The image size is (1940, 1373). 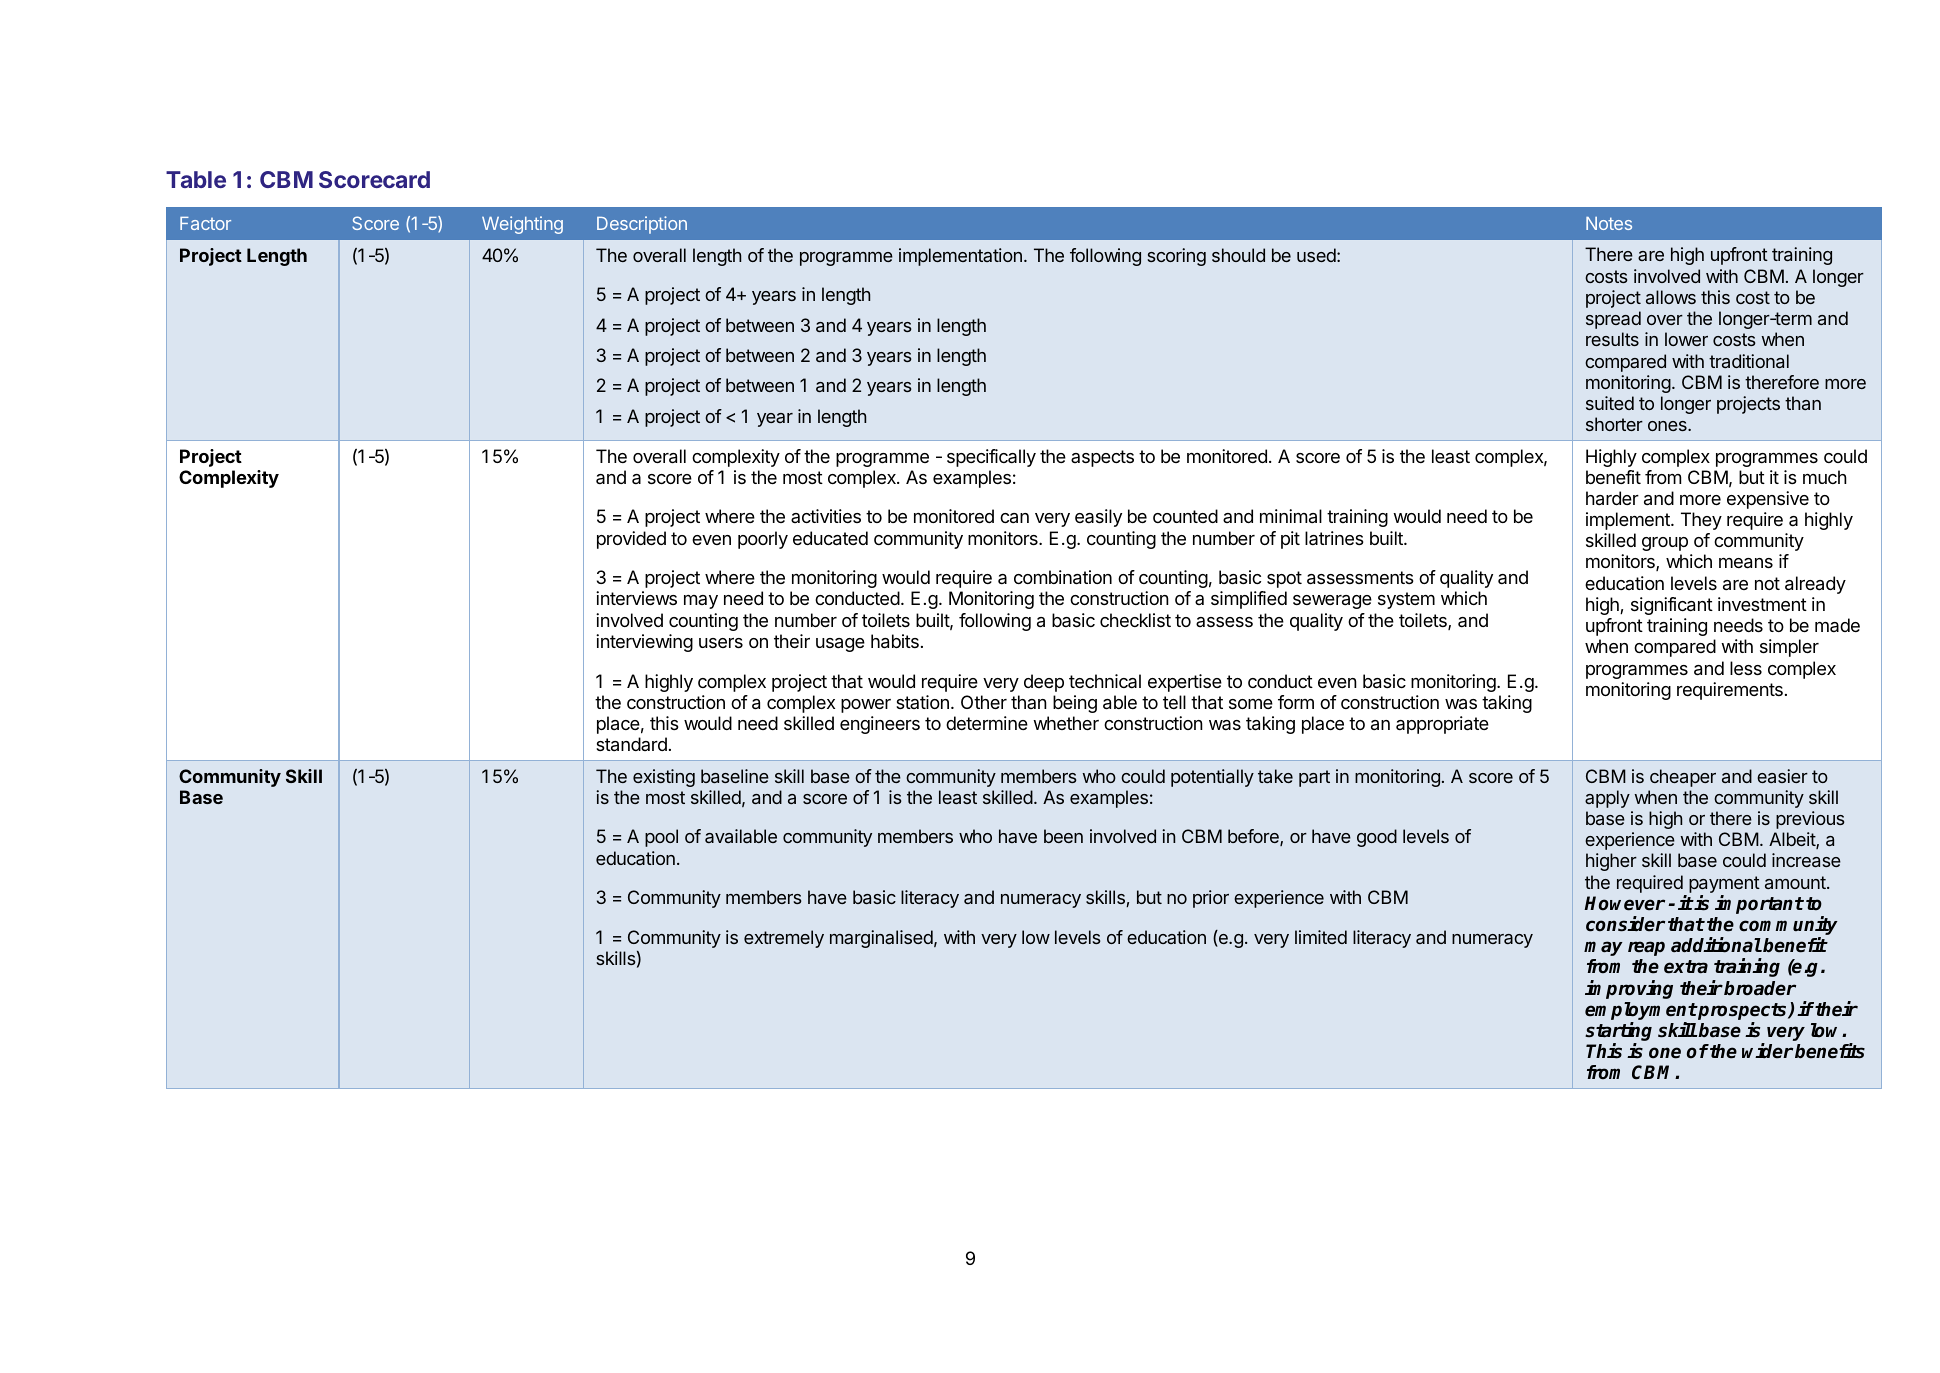 What do you see at coordinates (895, 641) in the image?
I see `habits` at bounding box center [895, 641].
